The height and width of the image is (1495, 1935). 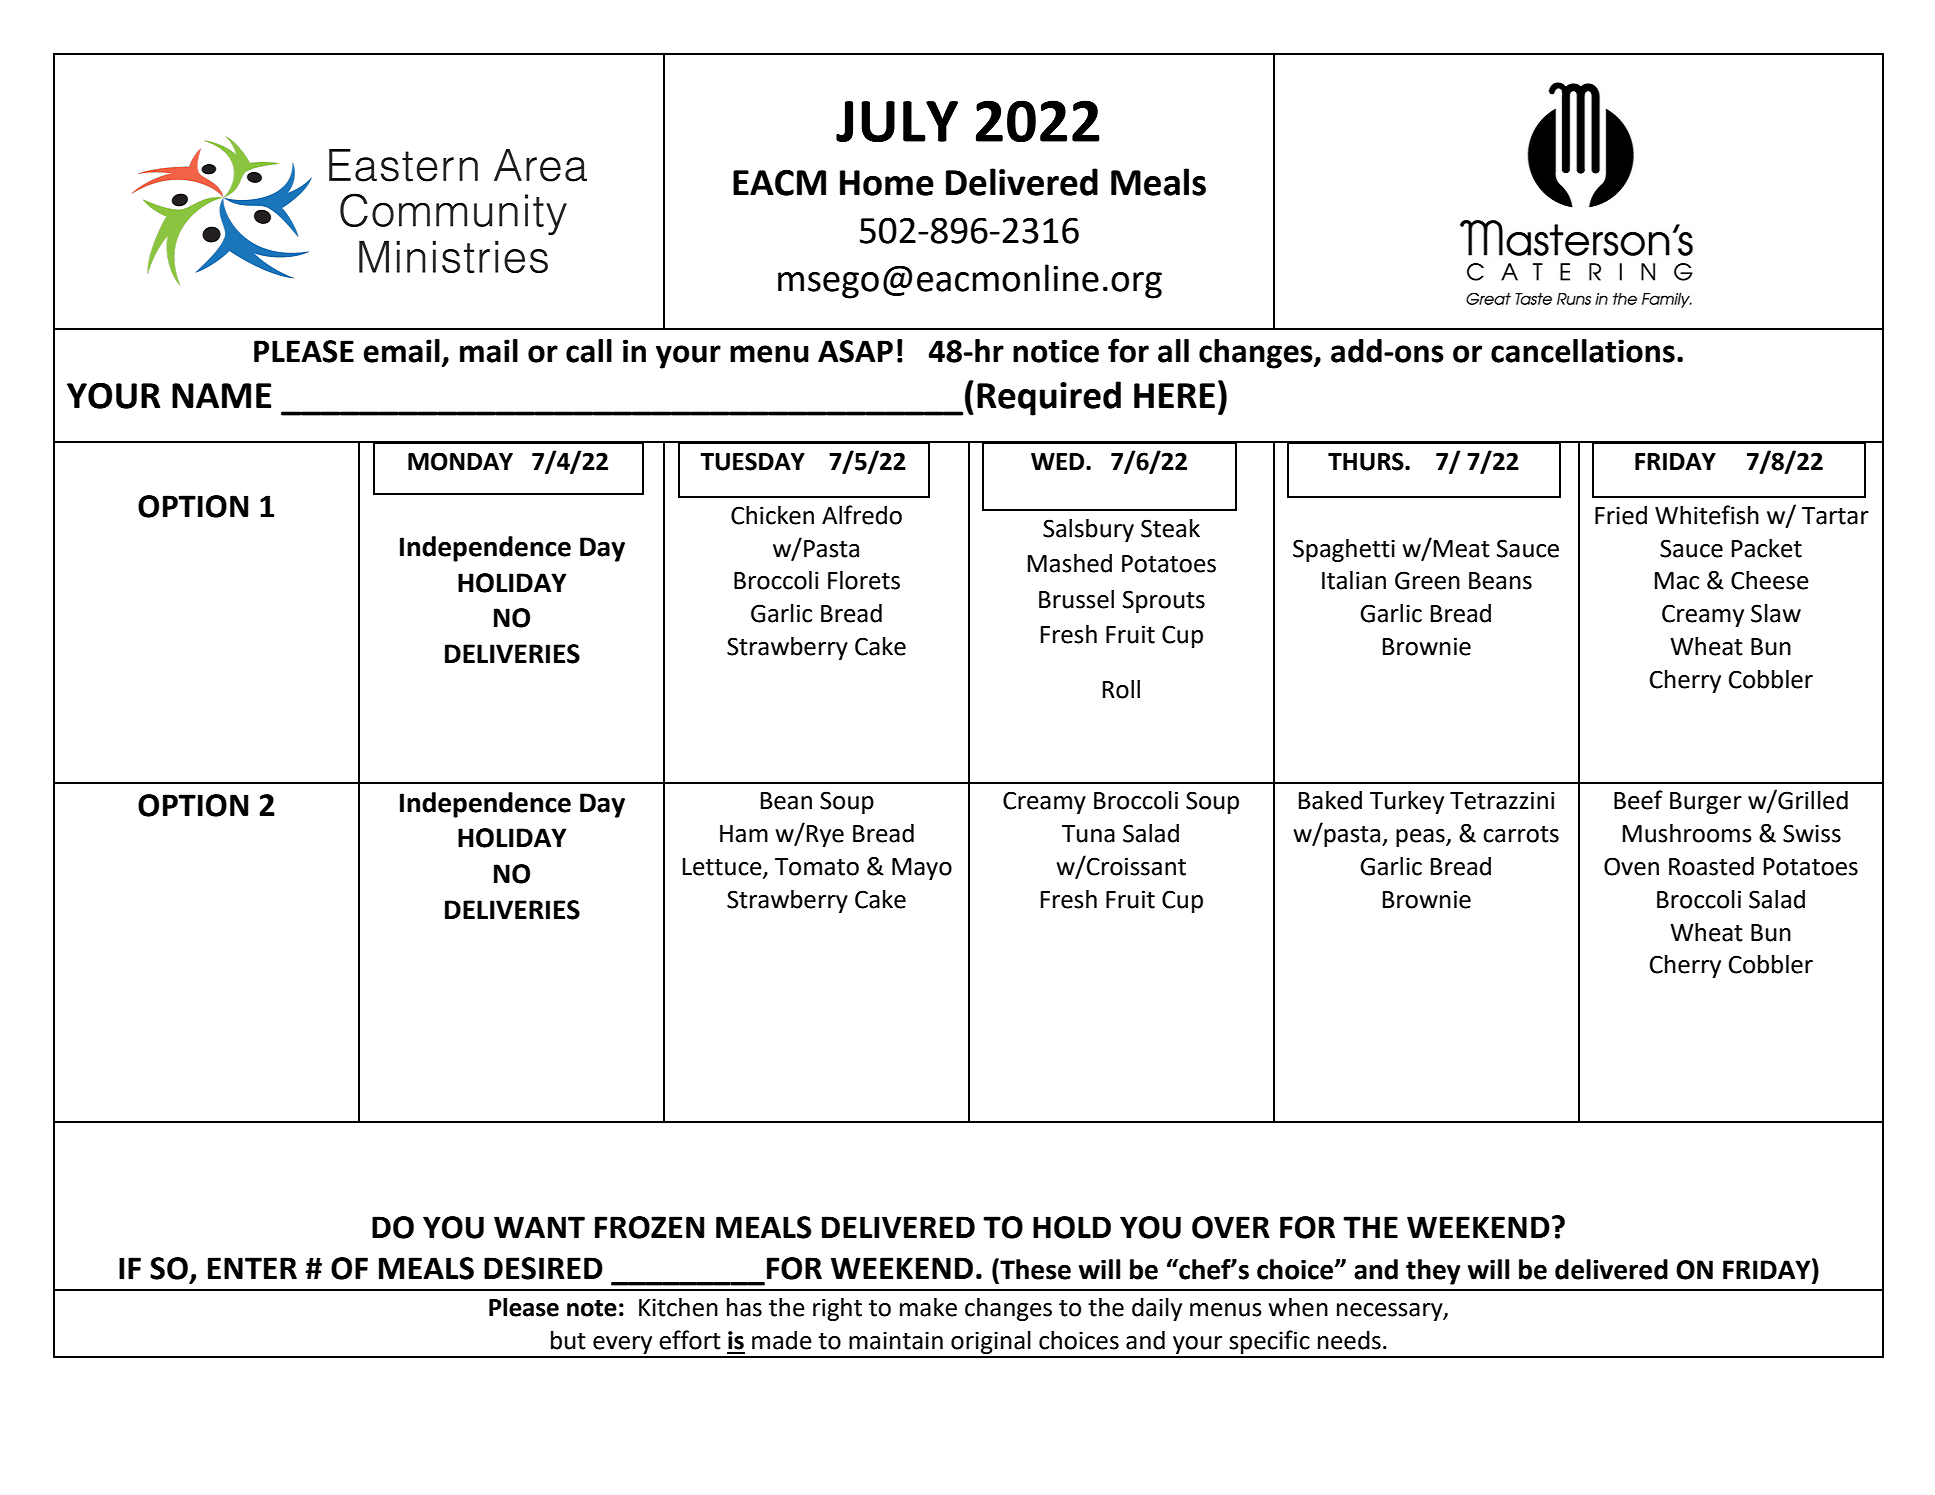 What do you see at coordinates (744, 834) in the image?
I see `Ham` at bounding box center [744, 834].
